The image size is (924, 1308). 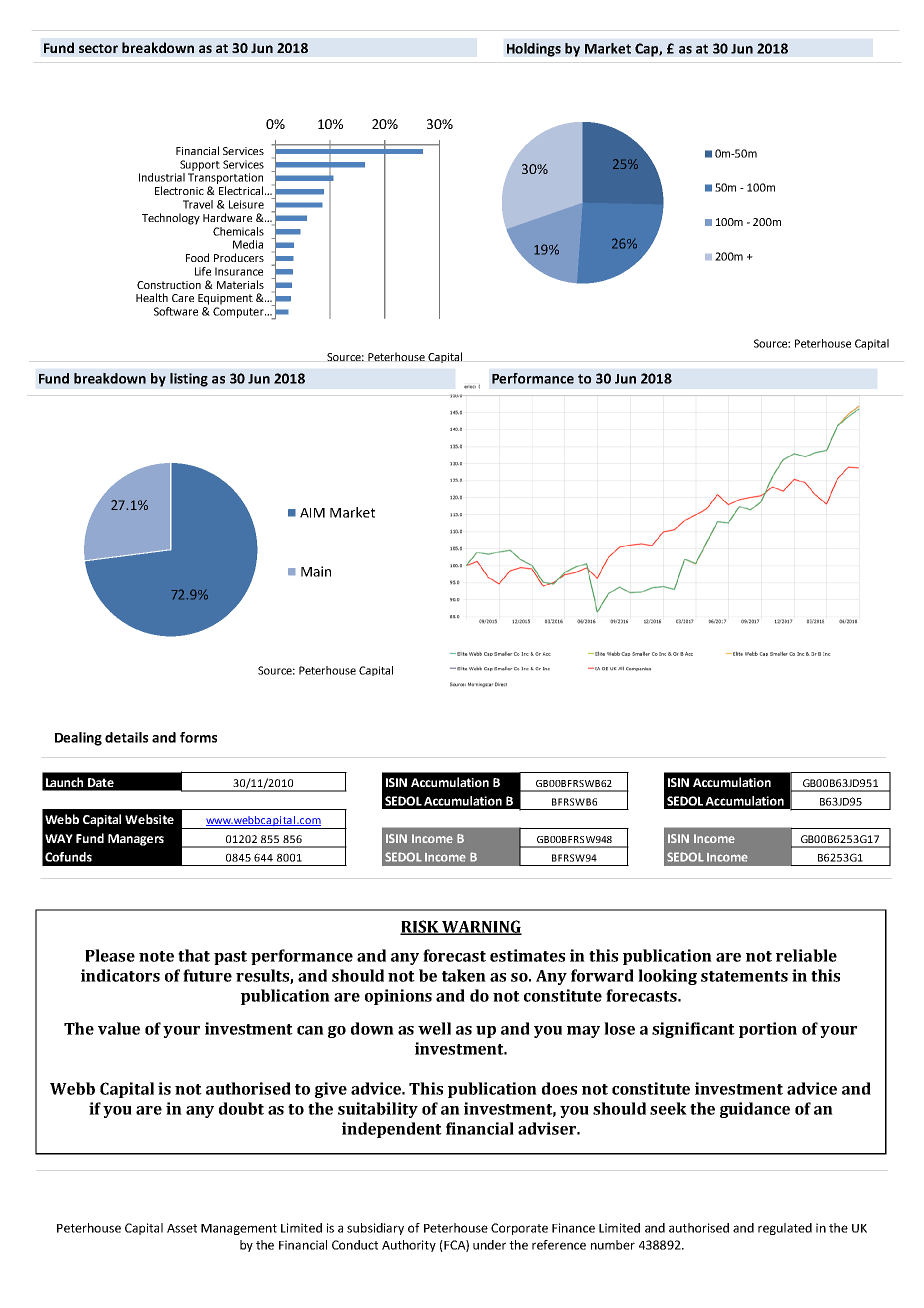 What do you see at coordinates (182, 1228) in the page?
I see `Asset` at bounding box center [182, 1228].
